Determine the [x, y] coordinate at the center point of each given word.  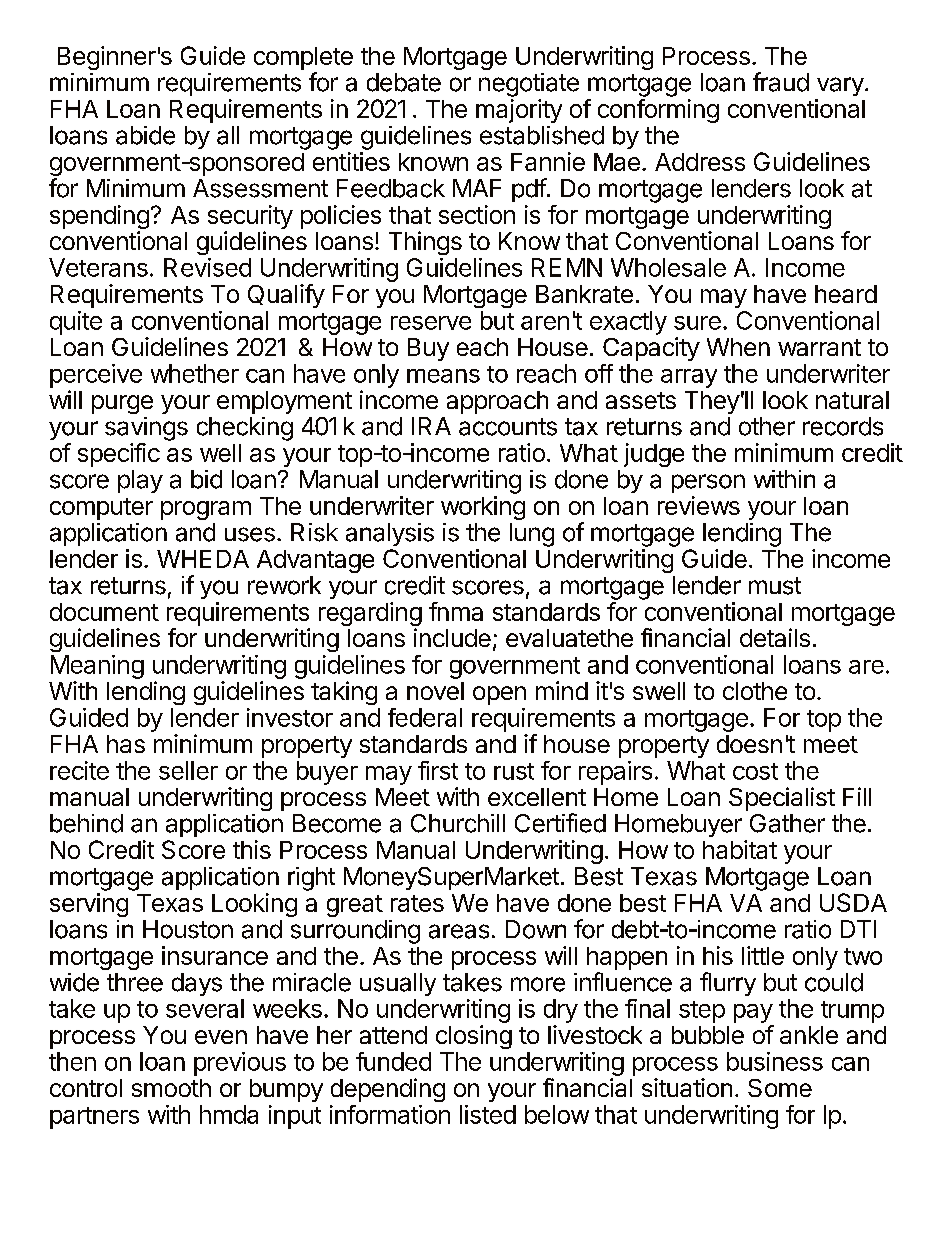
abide [145, 135]
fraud [781, 82]
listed [488, 1114]
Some [780, 1088]
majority [519, 111]
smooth [171, 1088]
